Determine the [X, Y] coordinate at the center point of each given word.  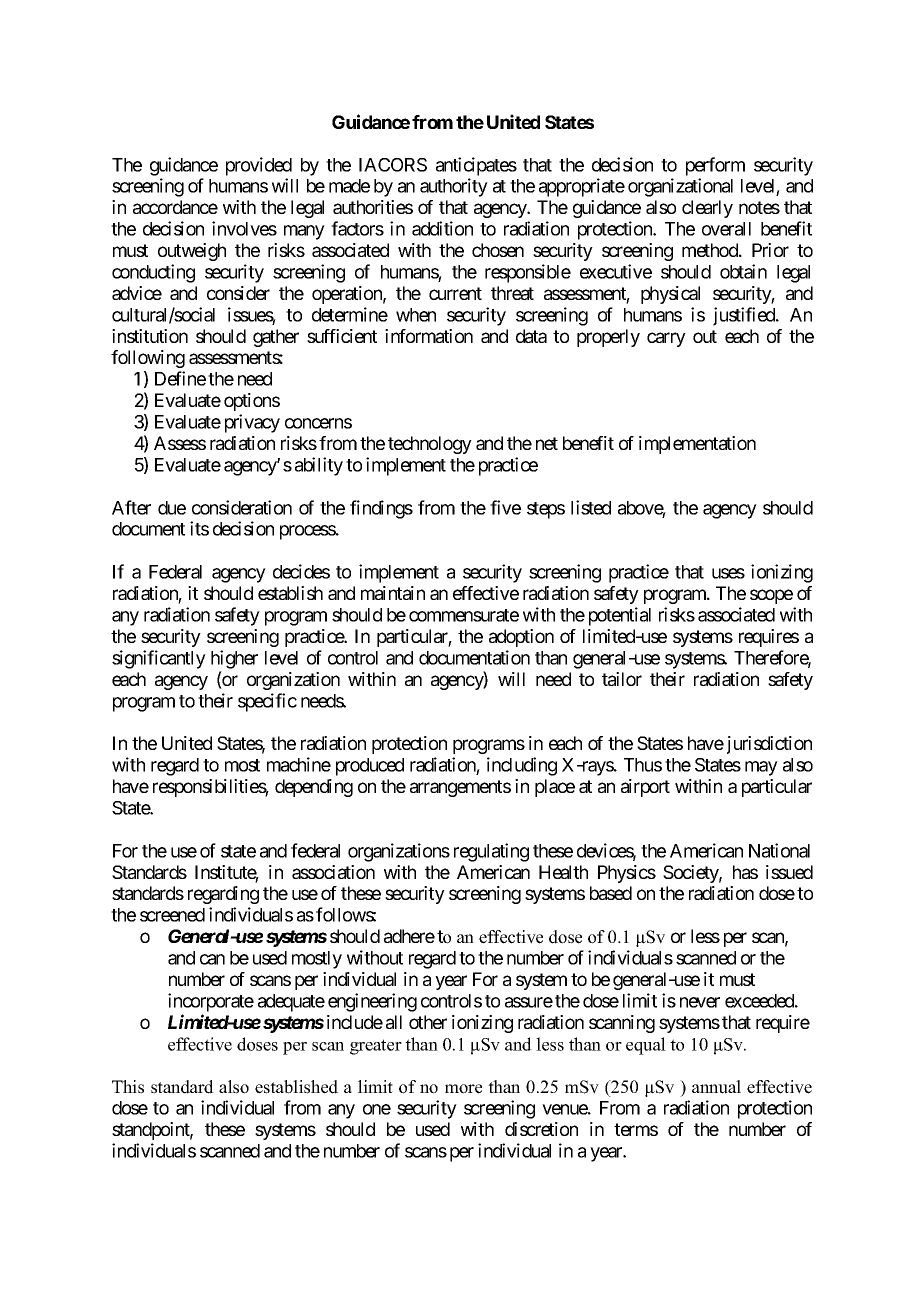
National [779, 850]
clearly [707, 209]
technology [430, 445]
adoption [521, 638]
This [128, 1087]
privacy [252, 423]
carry [666, 339]
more [463, 1089]
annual [716, 1087]
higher [234, 659]
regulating [491, 852]
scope [771, 596]
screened [172, 915]
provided [259, 166]
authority [454, 187]
